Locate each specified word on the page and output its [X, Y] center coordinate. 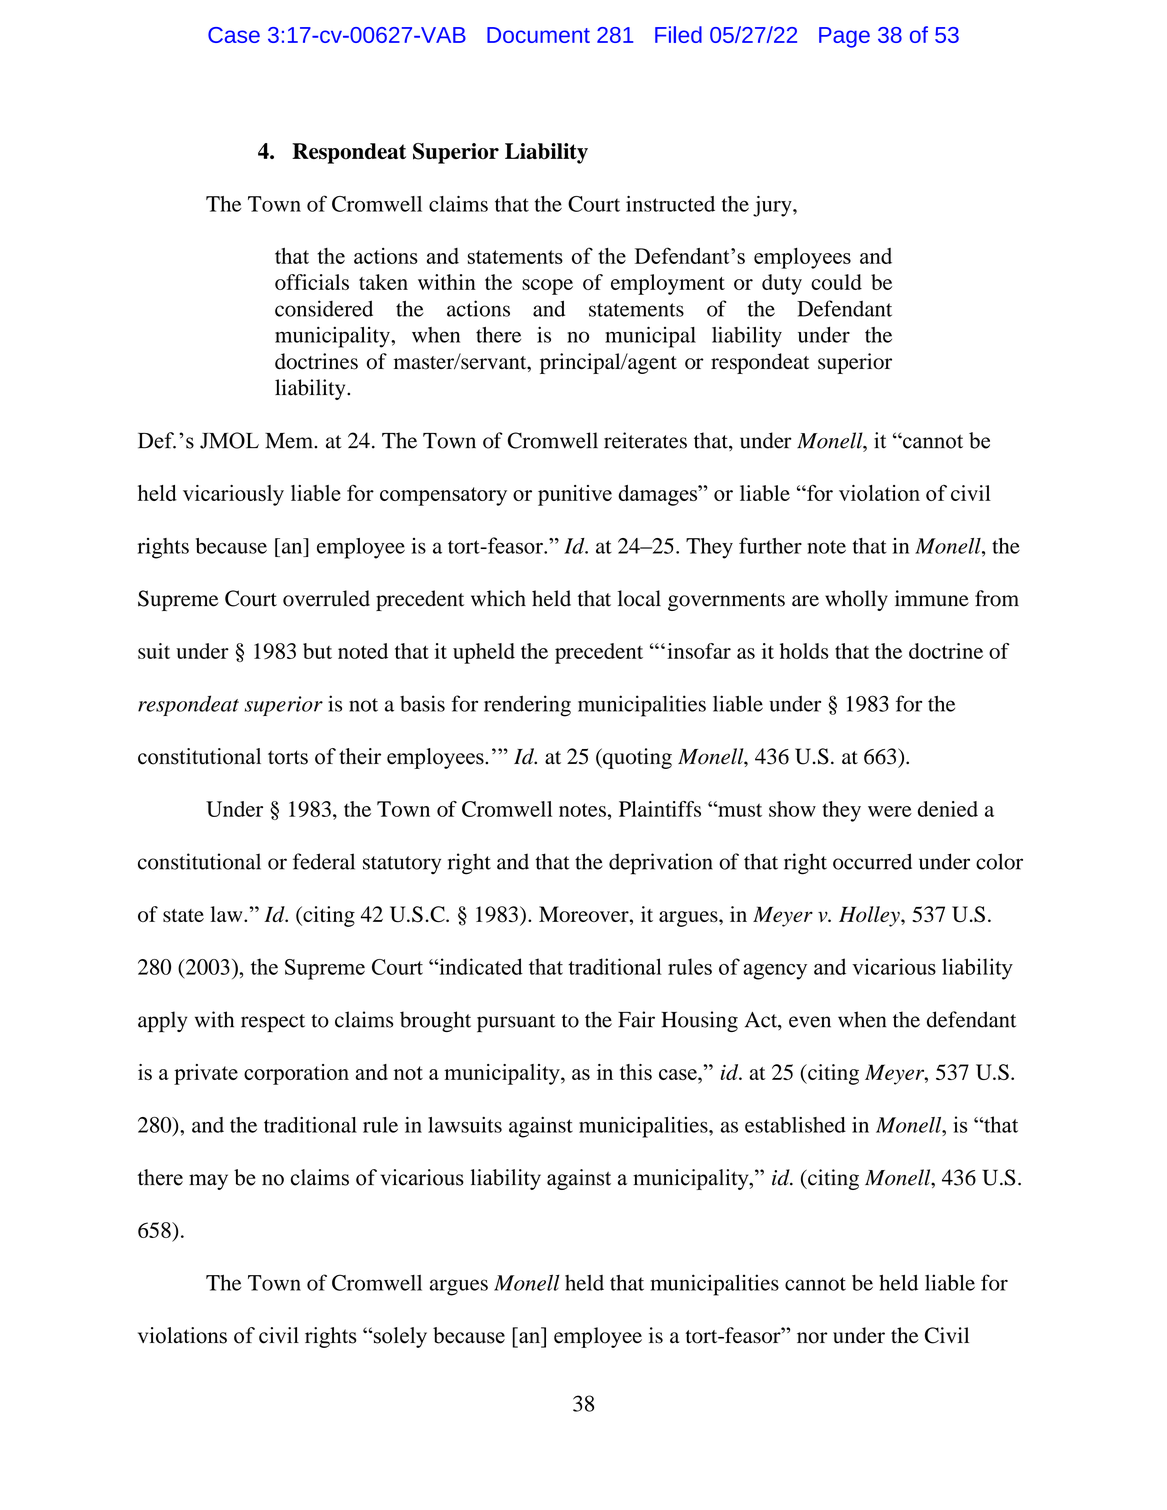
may [208, 1182]
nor [812, 1338]
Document [538, 35]
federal [324, 861]
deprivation [661, 864]
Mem [290, 441]
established [795, 1125]
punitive [575, 495]
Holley [870, 916]
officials [312, 282]
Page [844, 37]
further [770, 545]
